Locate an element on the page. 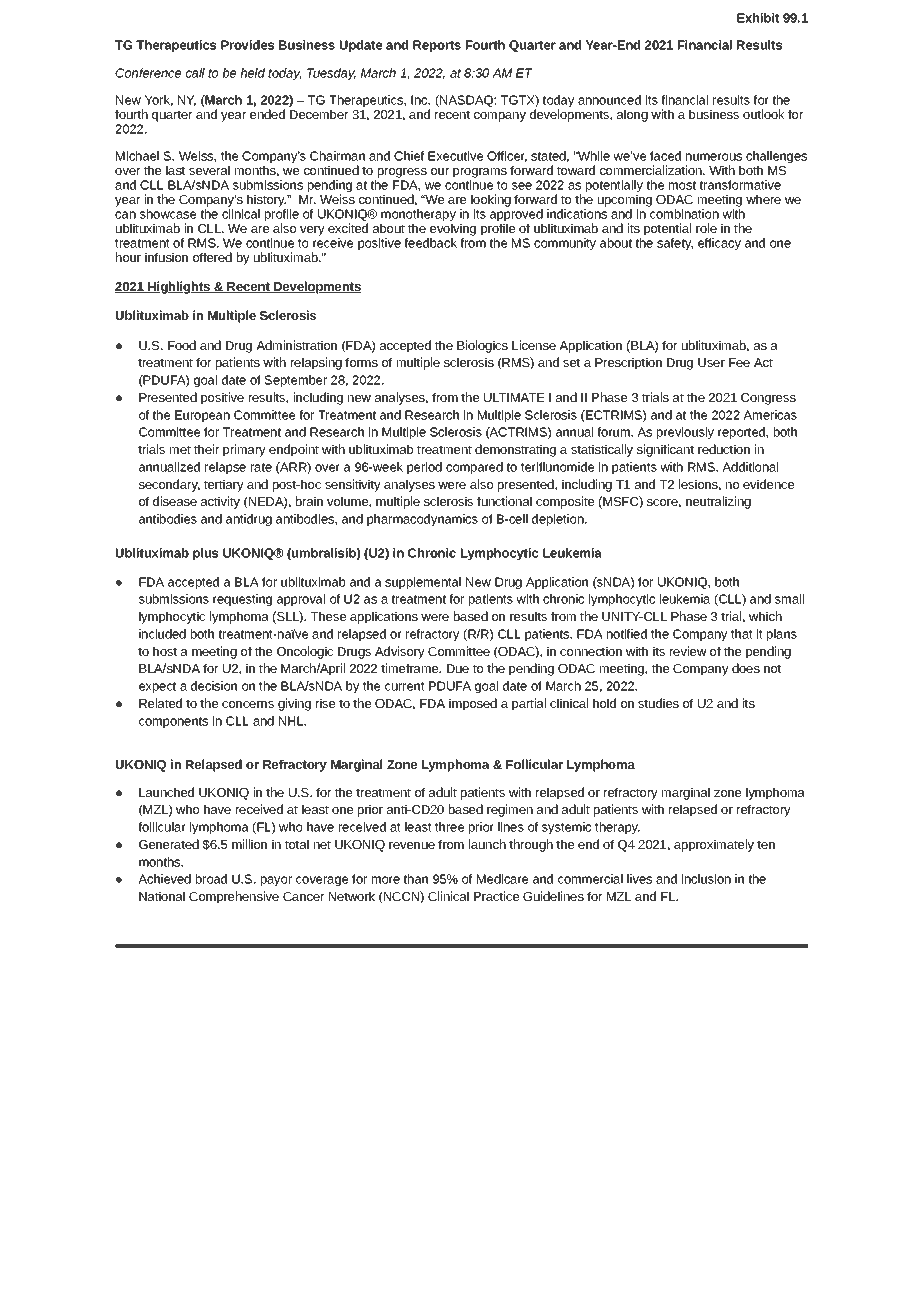 The height and width of the document is (1308, 924). Food is located at coordinates (182, 345).
